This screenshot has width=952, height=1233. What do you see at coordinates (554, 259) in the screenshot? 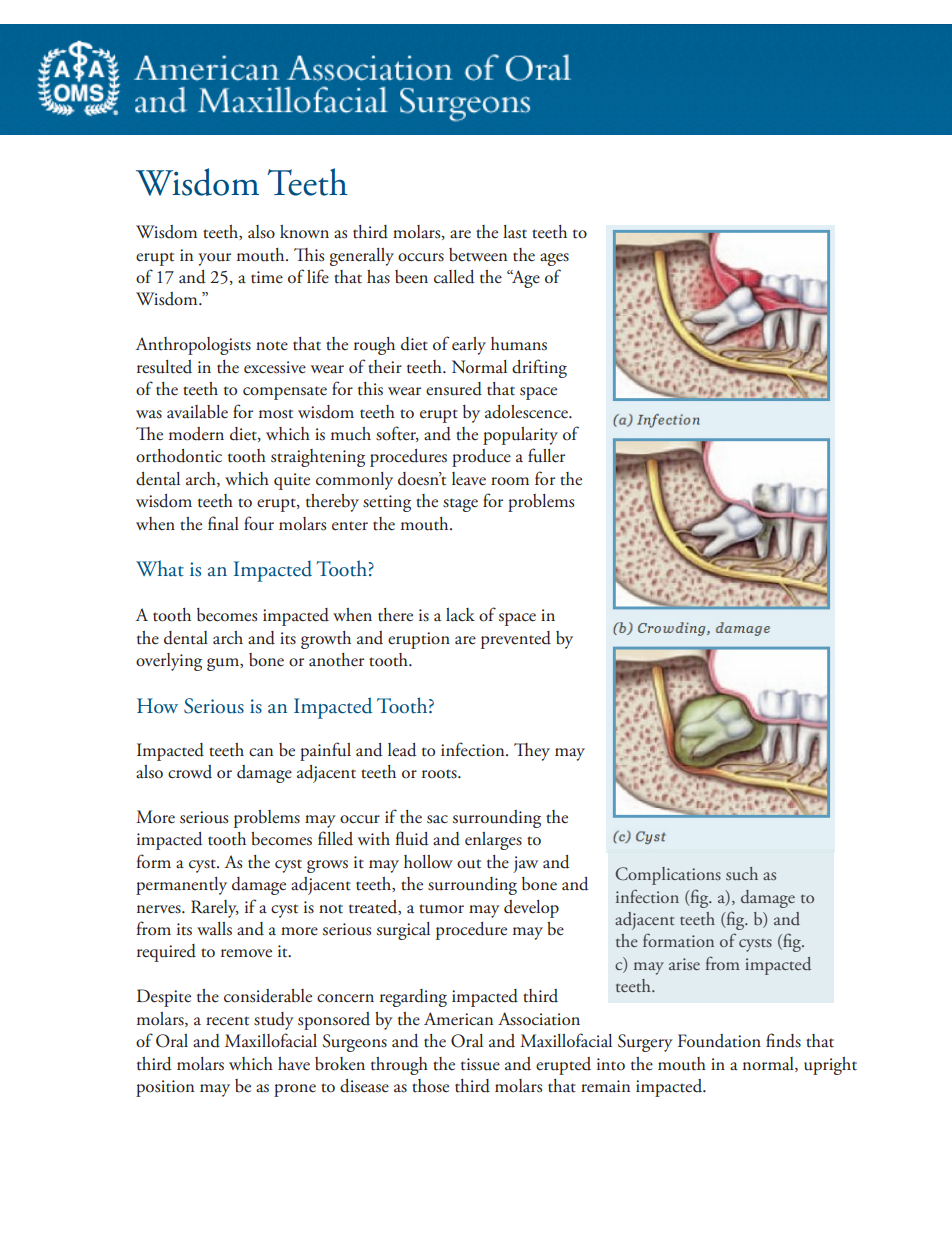
I see `ages` at bounding box center [554, 259].
